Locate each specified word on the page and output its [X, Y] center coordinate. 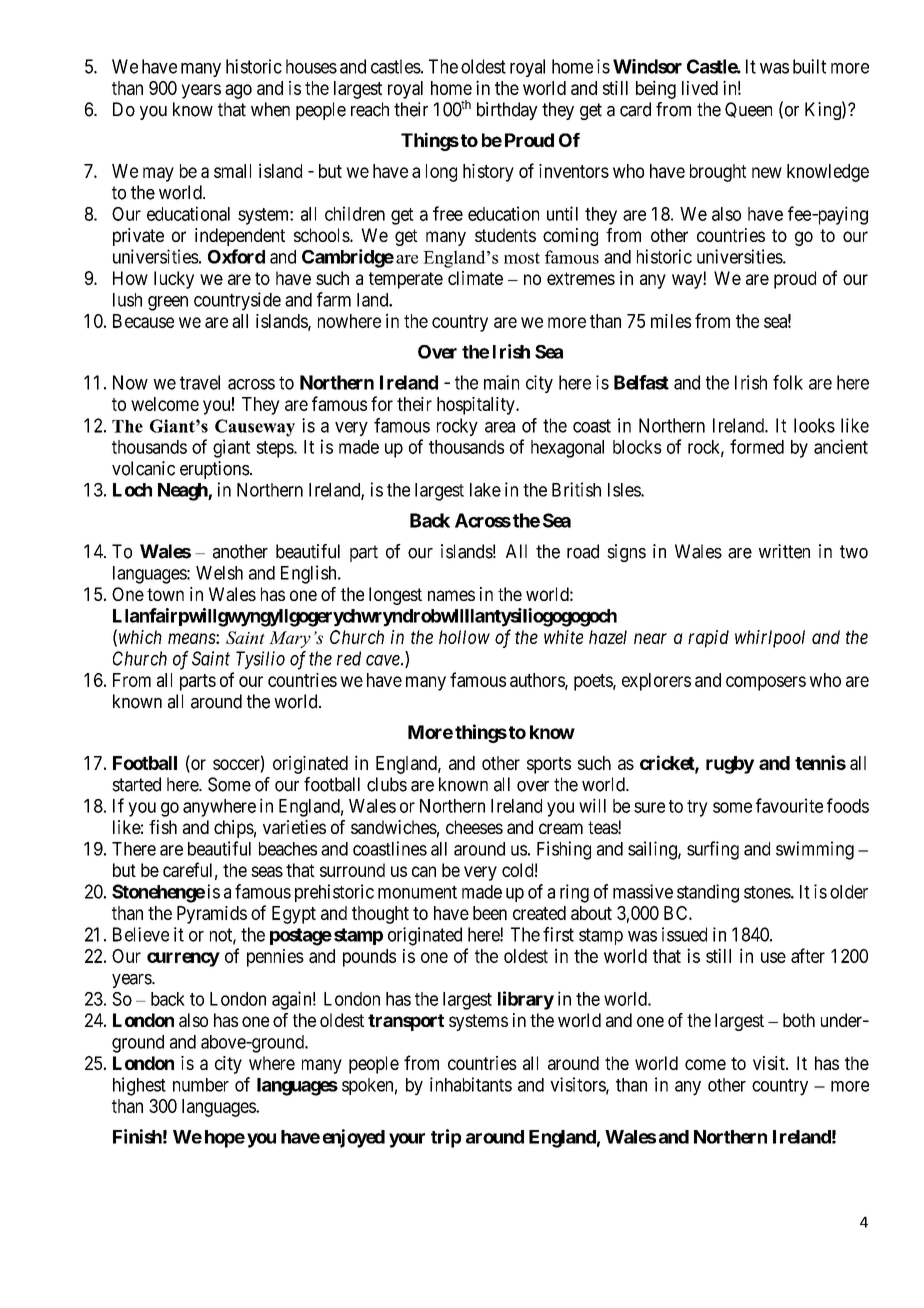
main [501, 382]
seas [267, 871]
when [270, 109]
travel [200, 382]
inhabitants [471, 1084]
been [490, 913]
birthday [507, 111]
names [451, 595]
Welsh [219, 573]
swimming [815, 850]
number [201, 1085]
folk [788, 382]
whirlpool [770, 639]
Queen [748, 110]
